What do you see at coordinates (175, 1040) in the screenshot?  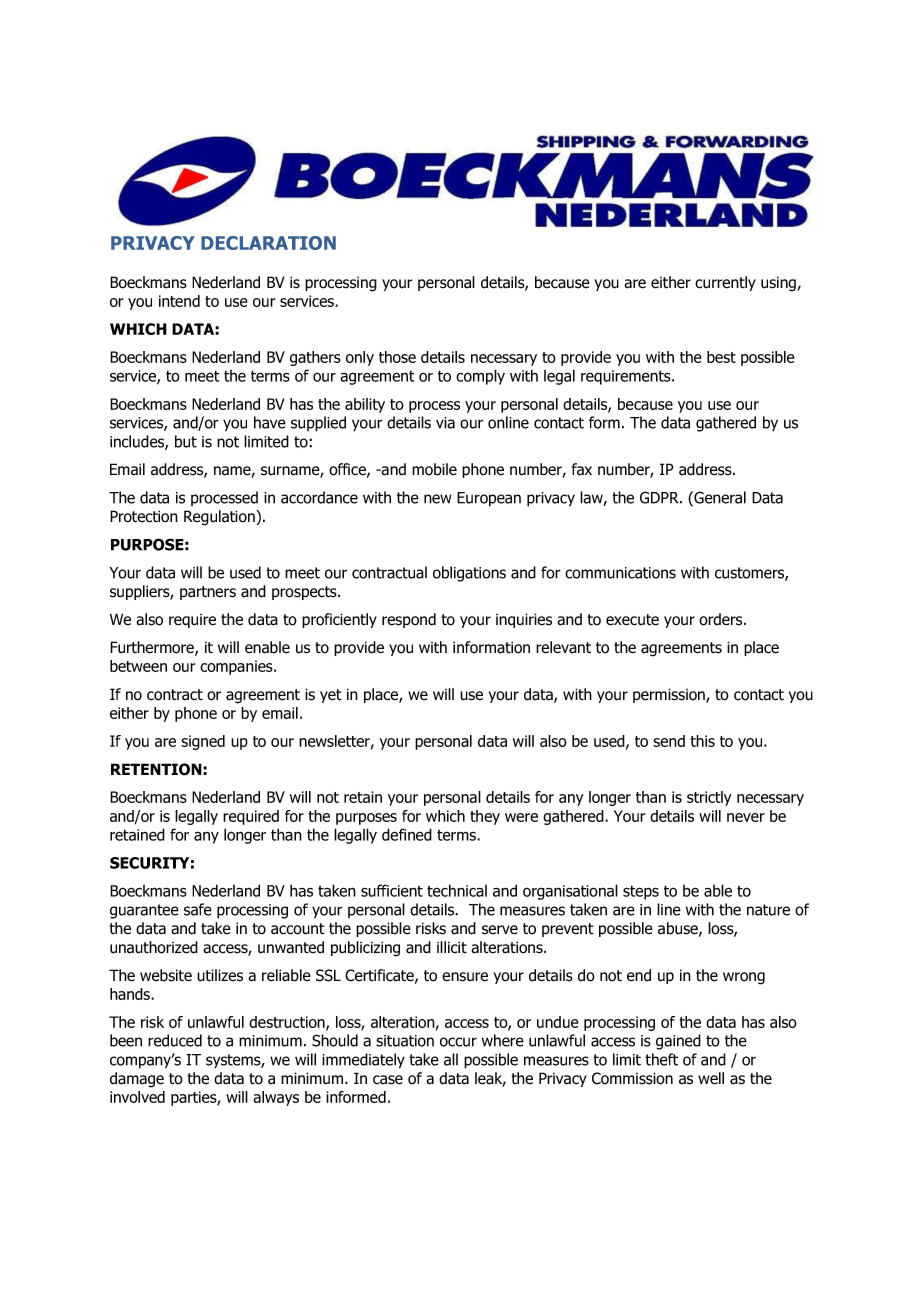 I see `reduced` at bounding box center [175, 1040].
